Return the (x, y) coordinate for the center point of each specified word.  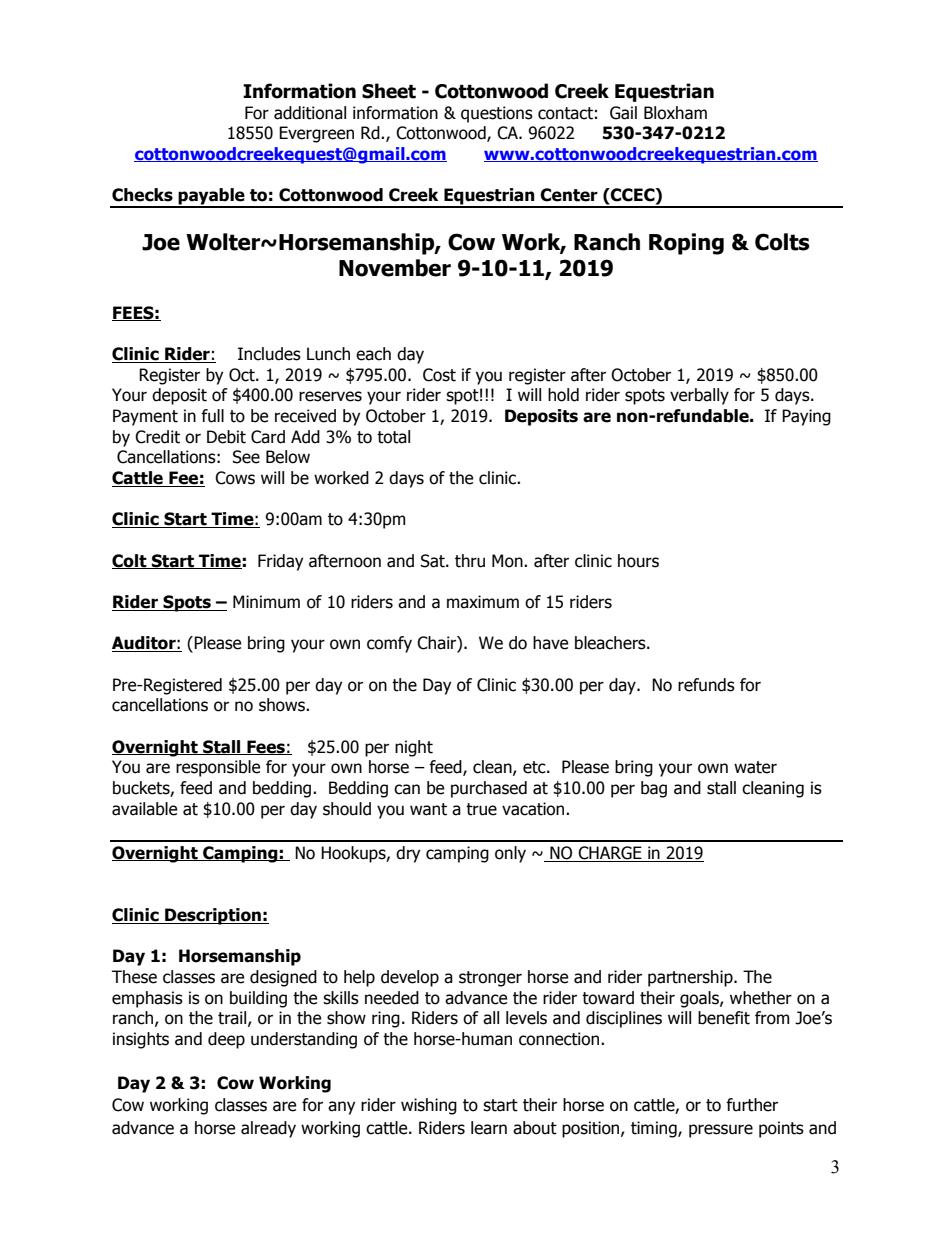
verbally (699, 396)
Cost (439, 375)
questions (497, 114)
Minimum (266, 602)
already (268, 1129)
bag (654, 789)
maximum (483, 602)
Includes (269, 354)
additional (310, 113)
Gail (623, 113)
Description (213, 916)
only (510, 854)
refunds (706, 685)
